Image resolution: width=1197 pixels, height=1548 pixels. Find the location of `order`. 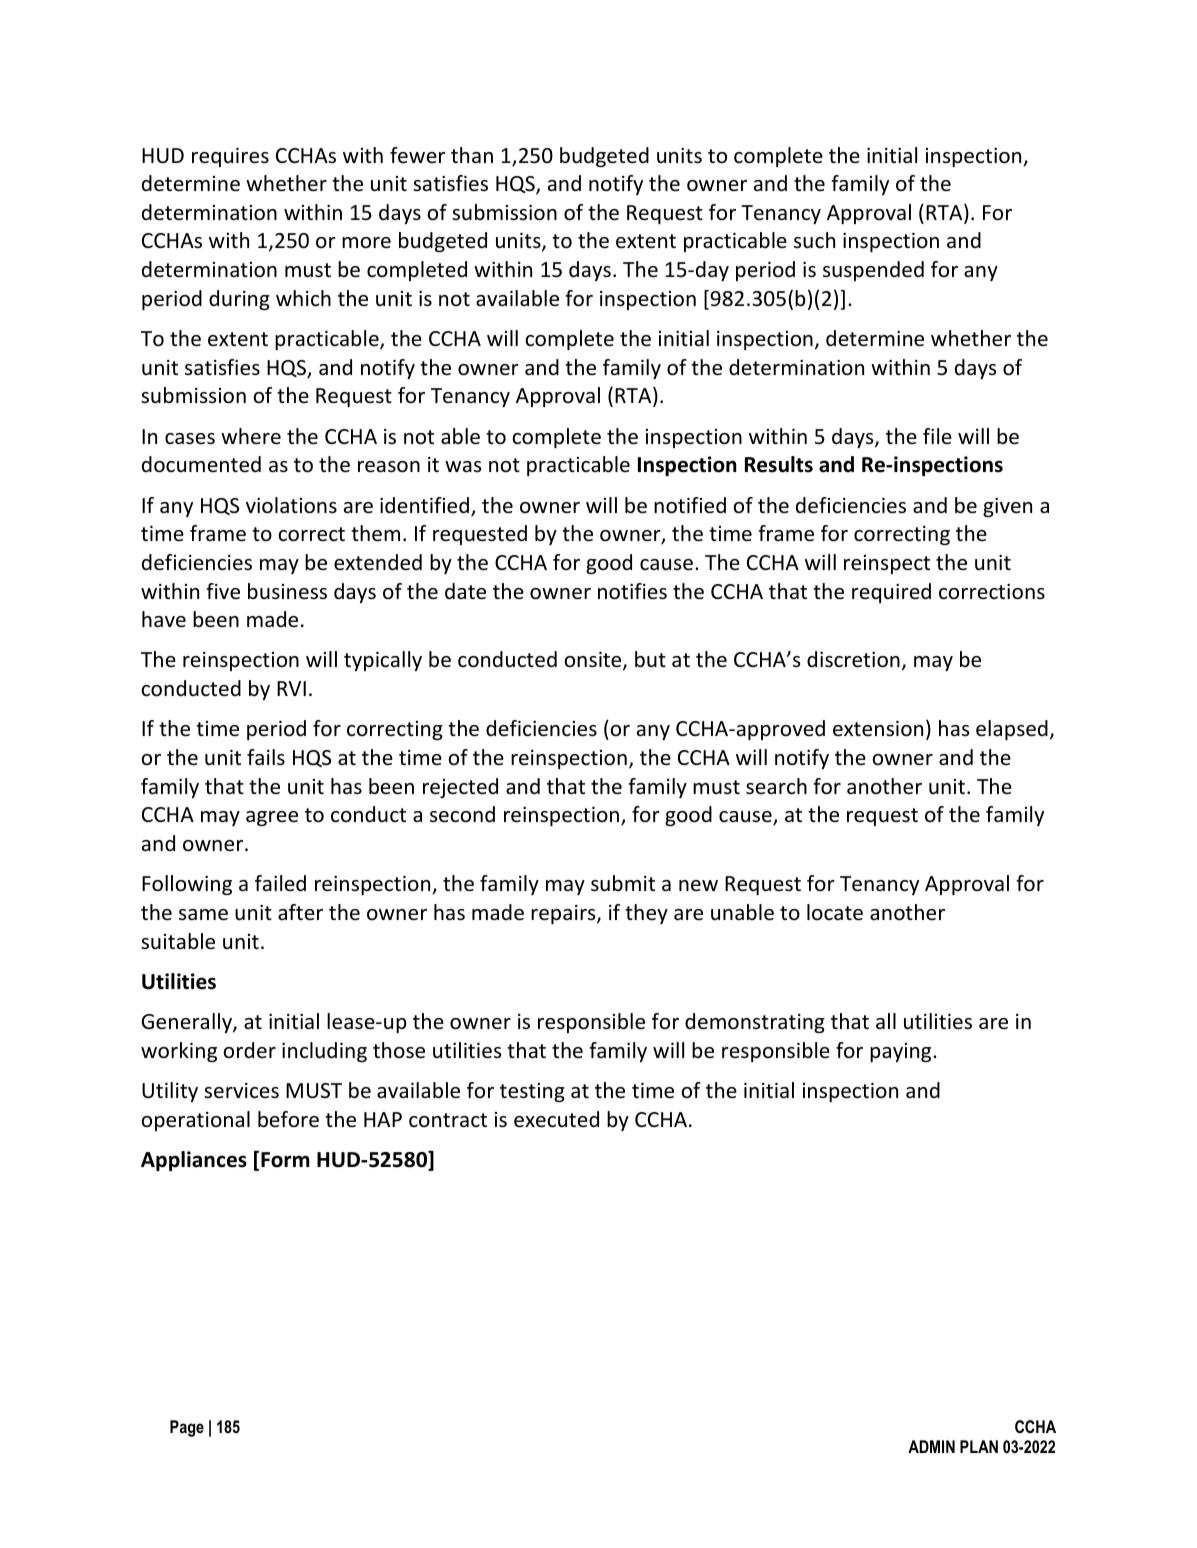

order is located at coordinates (249, 1050).
